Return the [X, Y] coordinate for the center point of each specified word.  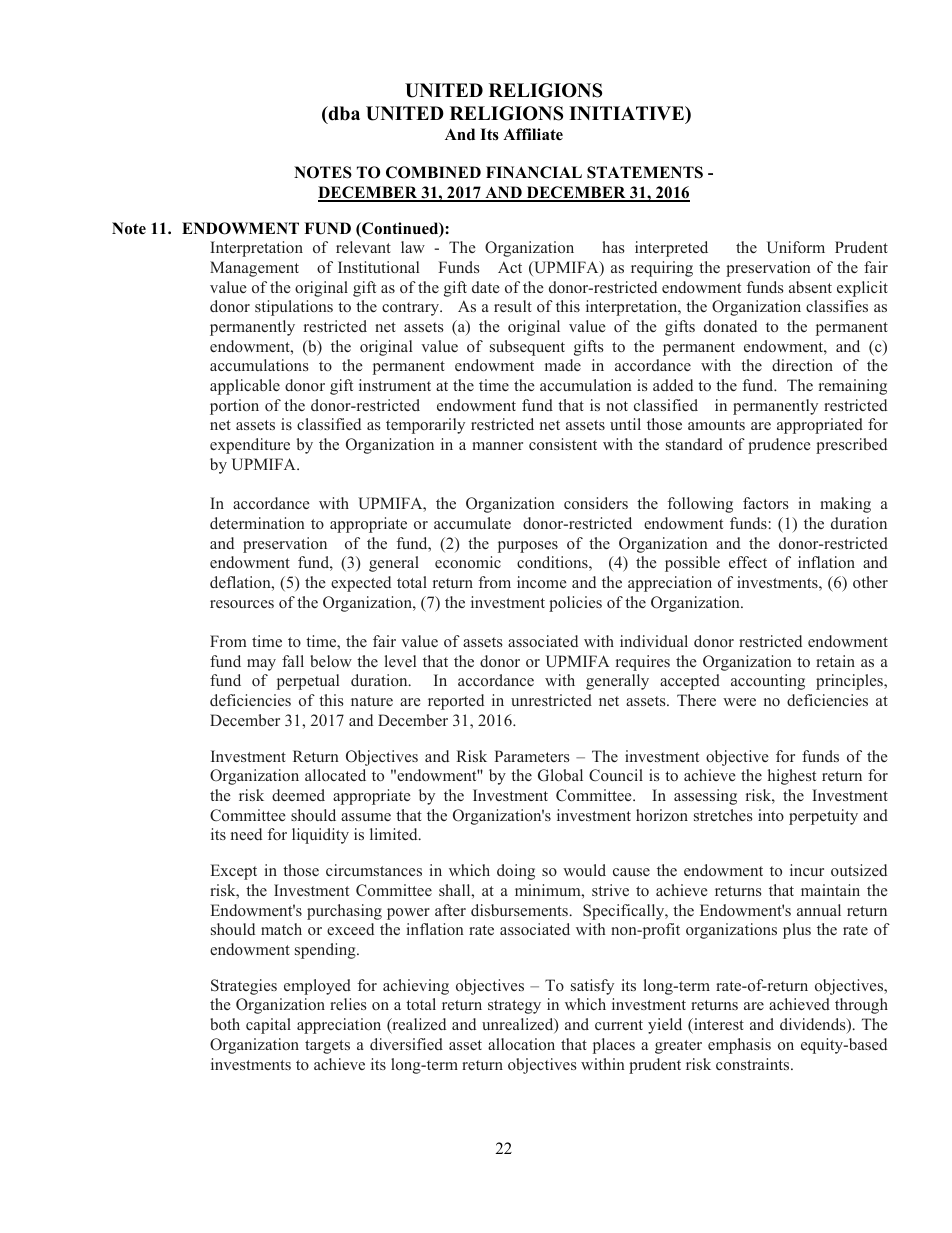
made [563, 365]
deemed [298, 795]
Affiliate [533, 134]
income [542, 582]
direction [802, 365]
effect [748, 562]
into [771, 815]
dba [343, 114]
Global [560, 775]
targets [327, 1047]
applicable [245, 387]
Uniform [796, 247]
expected [361, 584]
